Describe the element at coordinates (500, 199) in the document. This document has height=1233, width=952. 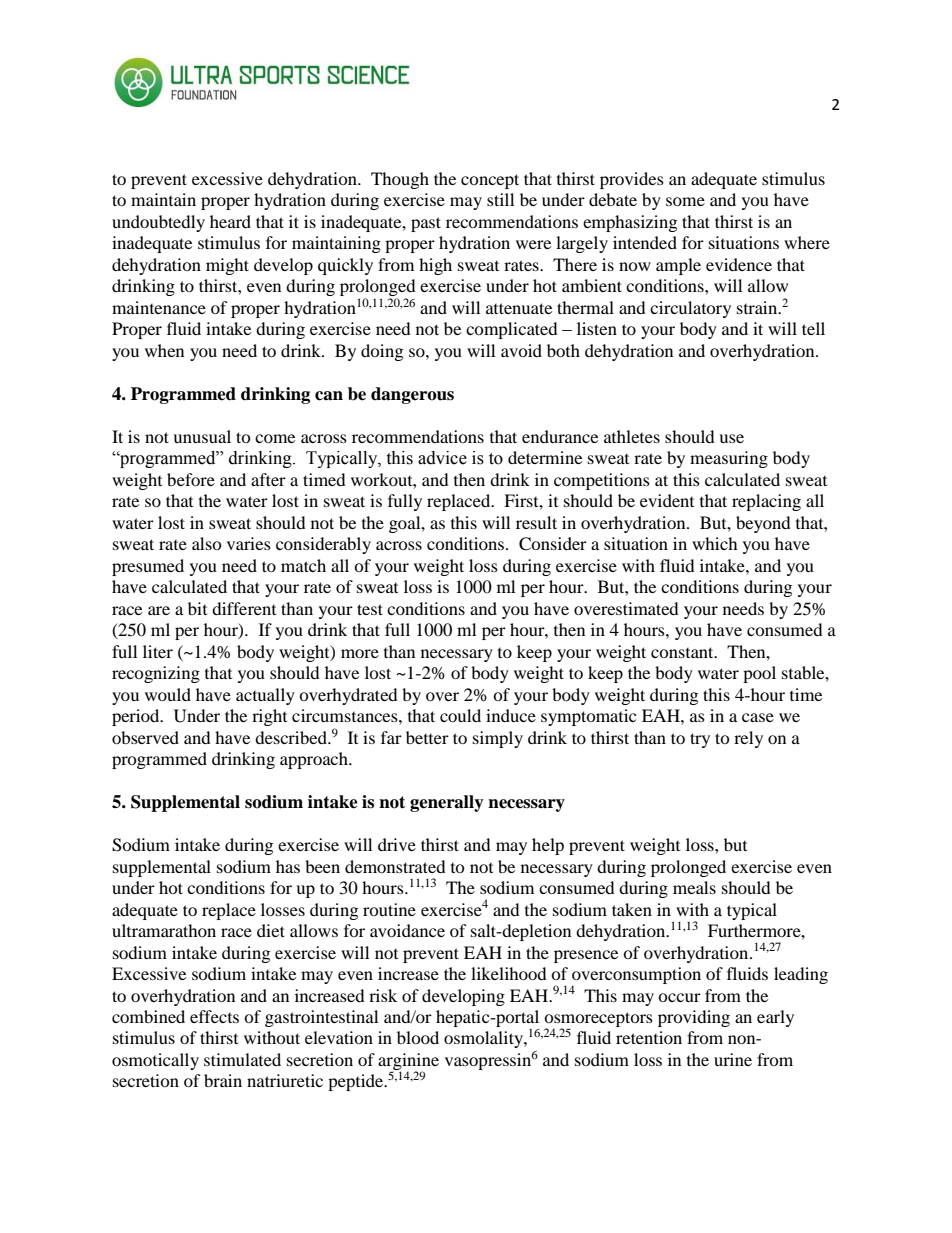
I see `still` at that location.
